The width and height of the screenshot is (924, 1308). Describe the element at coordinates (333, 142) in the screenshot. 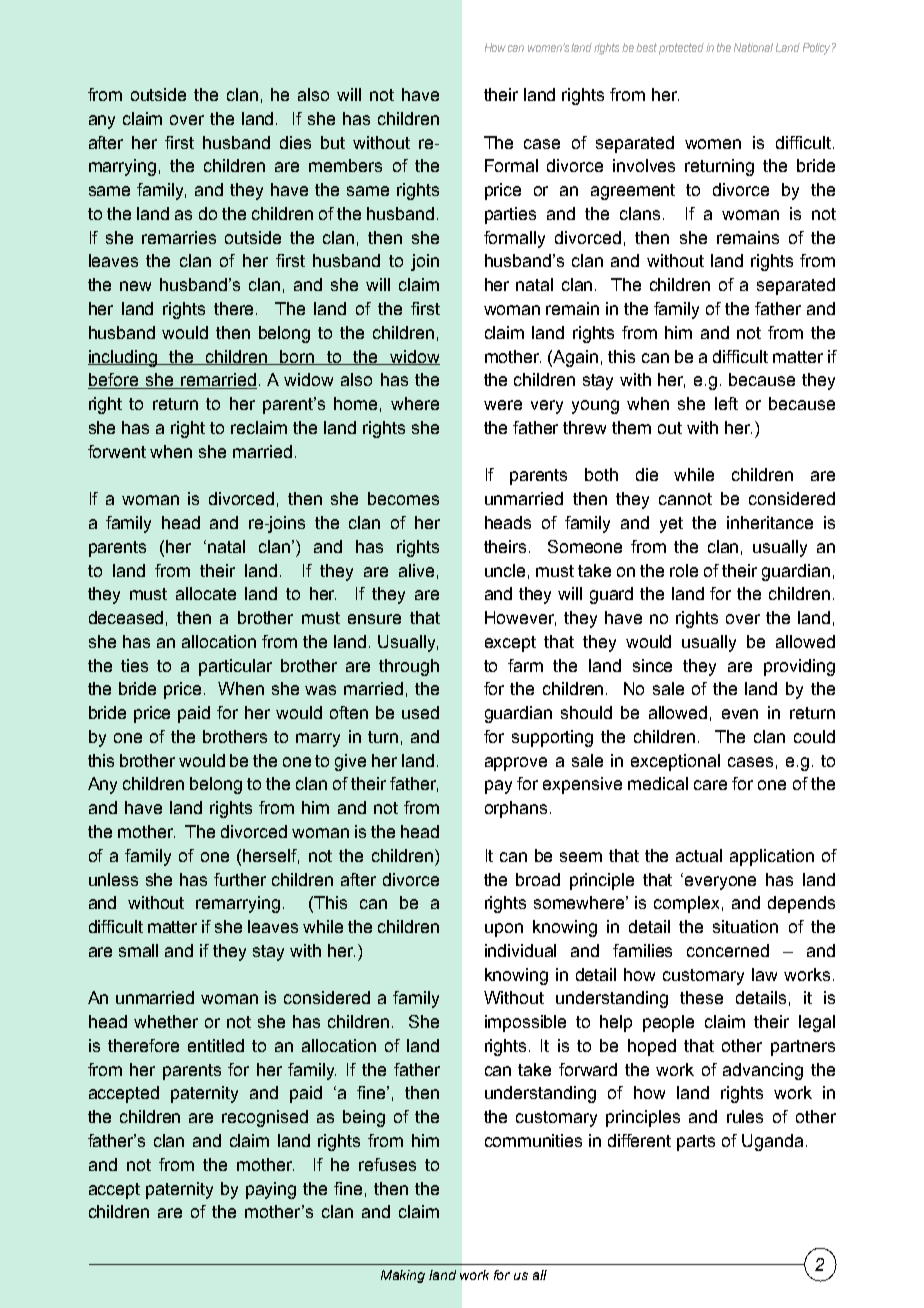

I see `but` at that location.
